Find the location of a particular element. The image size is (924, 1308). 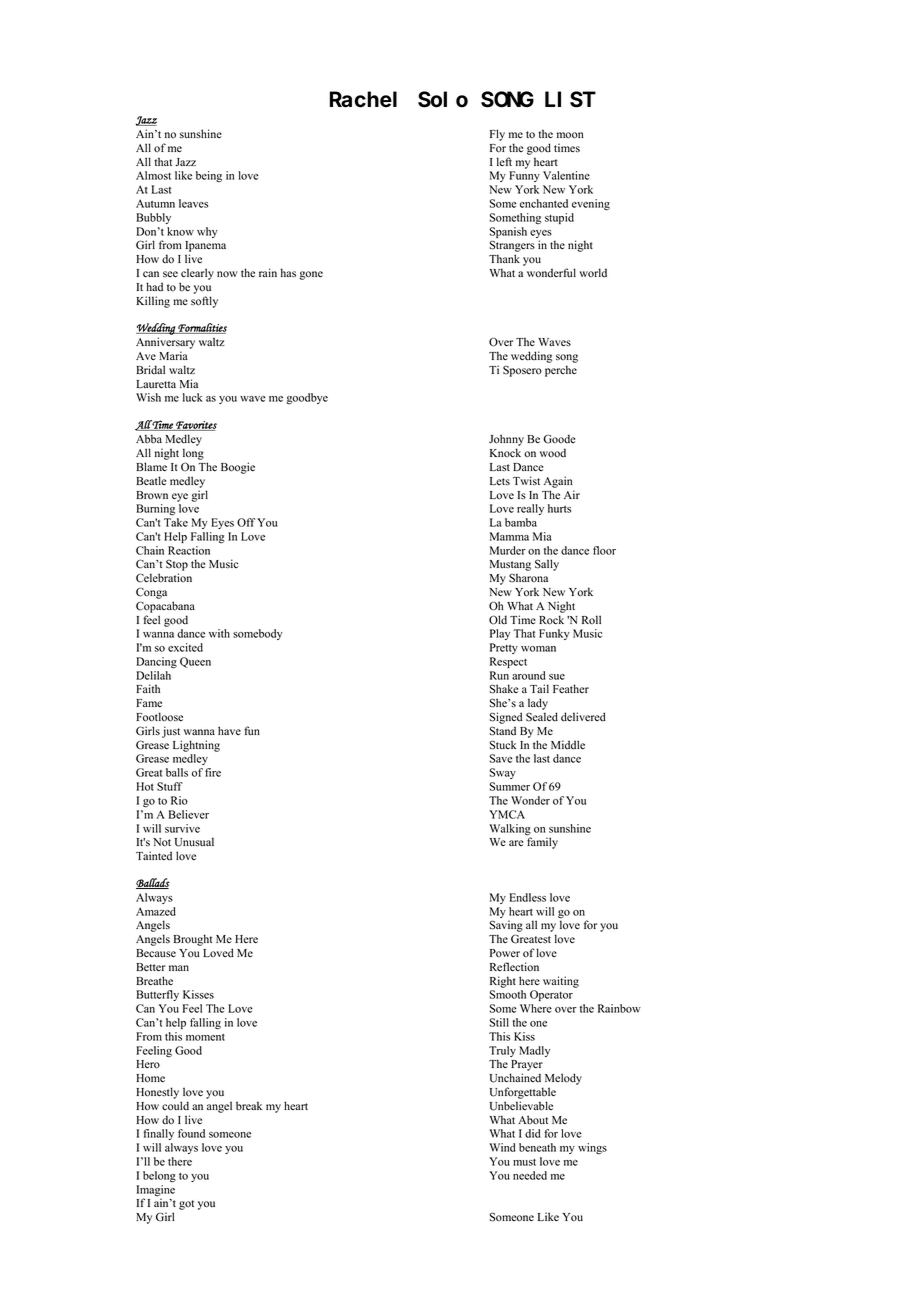

Believer is located at coordinates (189, 814).
